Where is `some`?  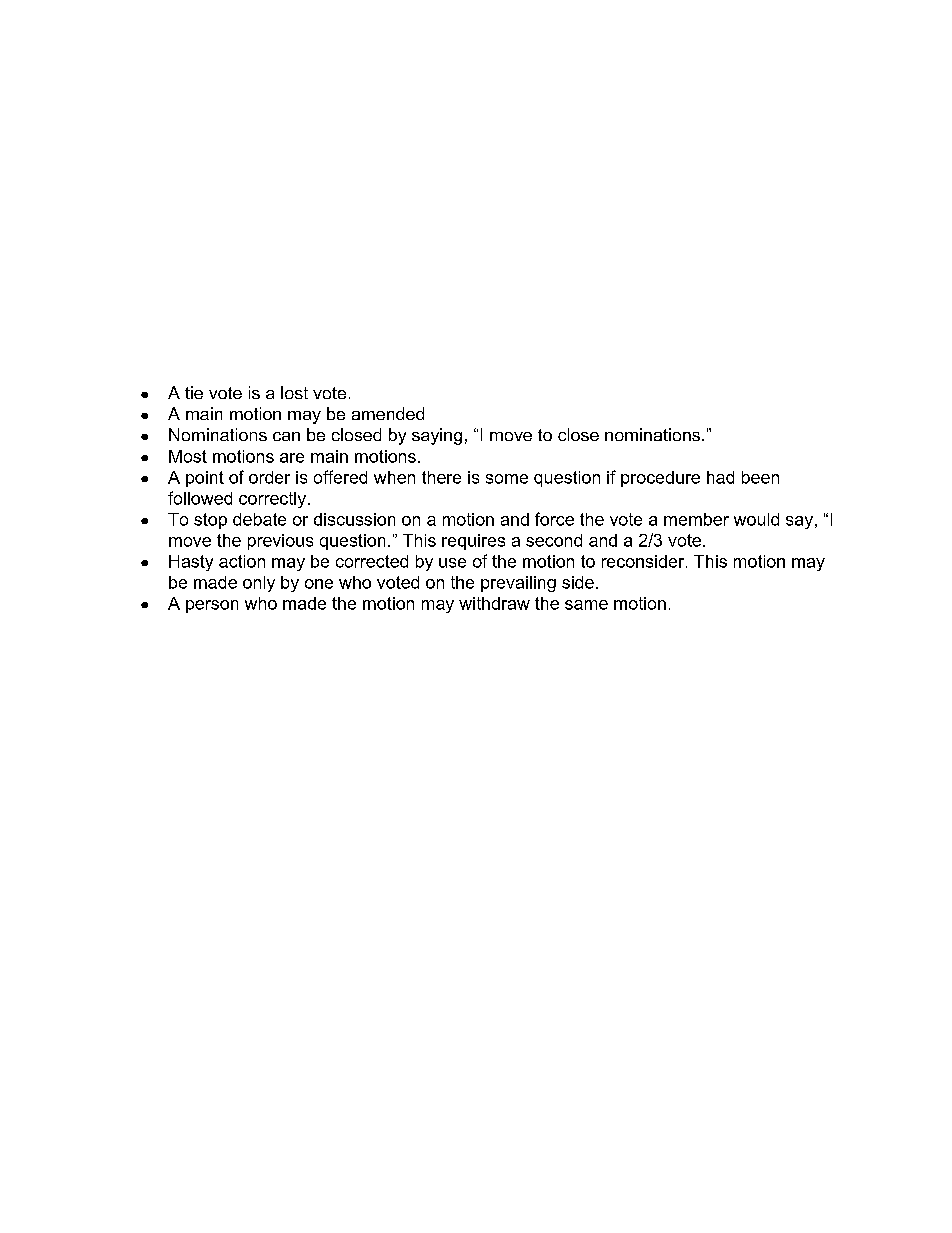 some is located at coordinates (507, 479).
